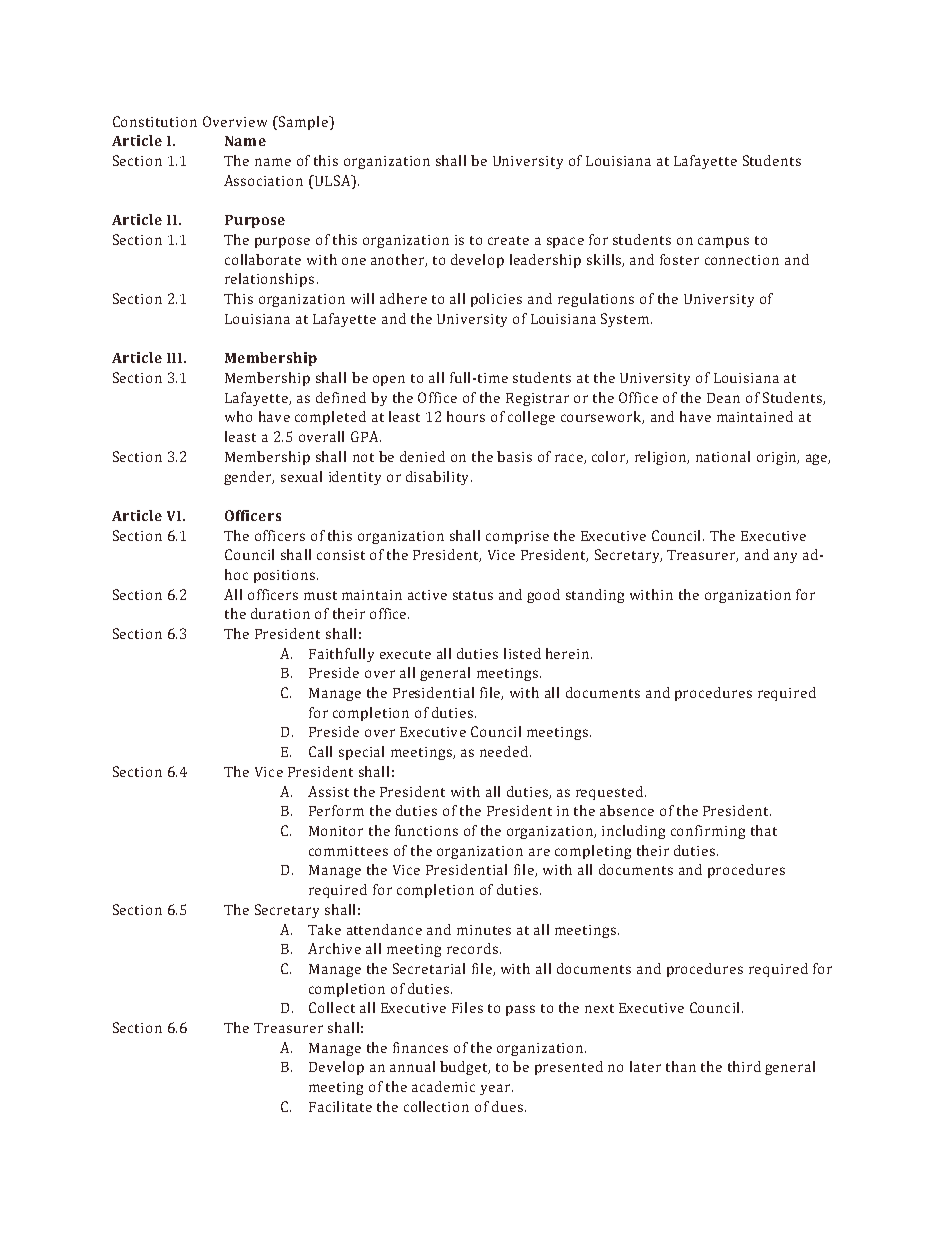 This image has height=1233, width=952. I want to click on budget, so click(465, 1068).
